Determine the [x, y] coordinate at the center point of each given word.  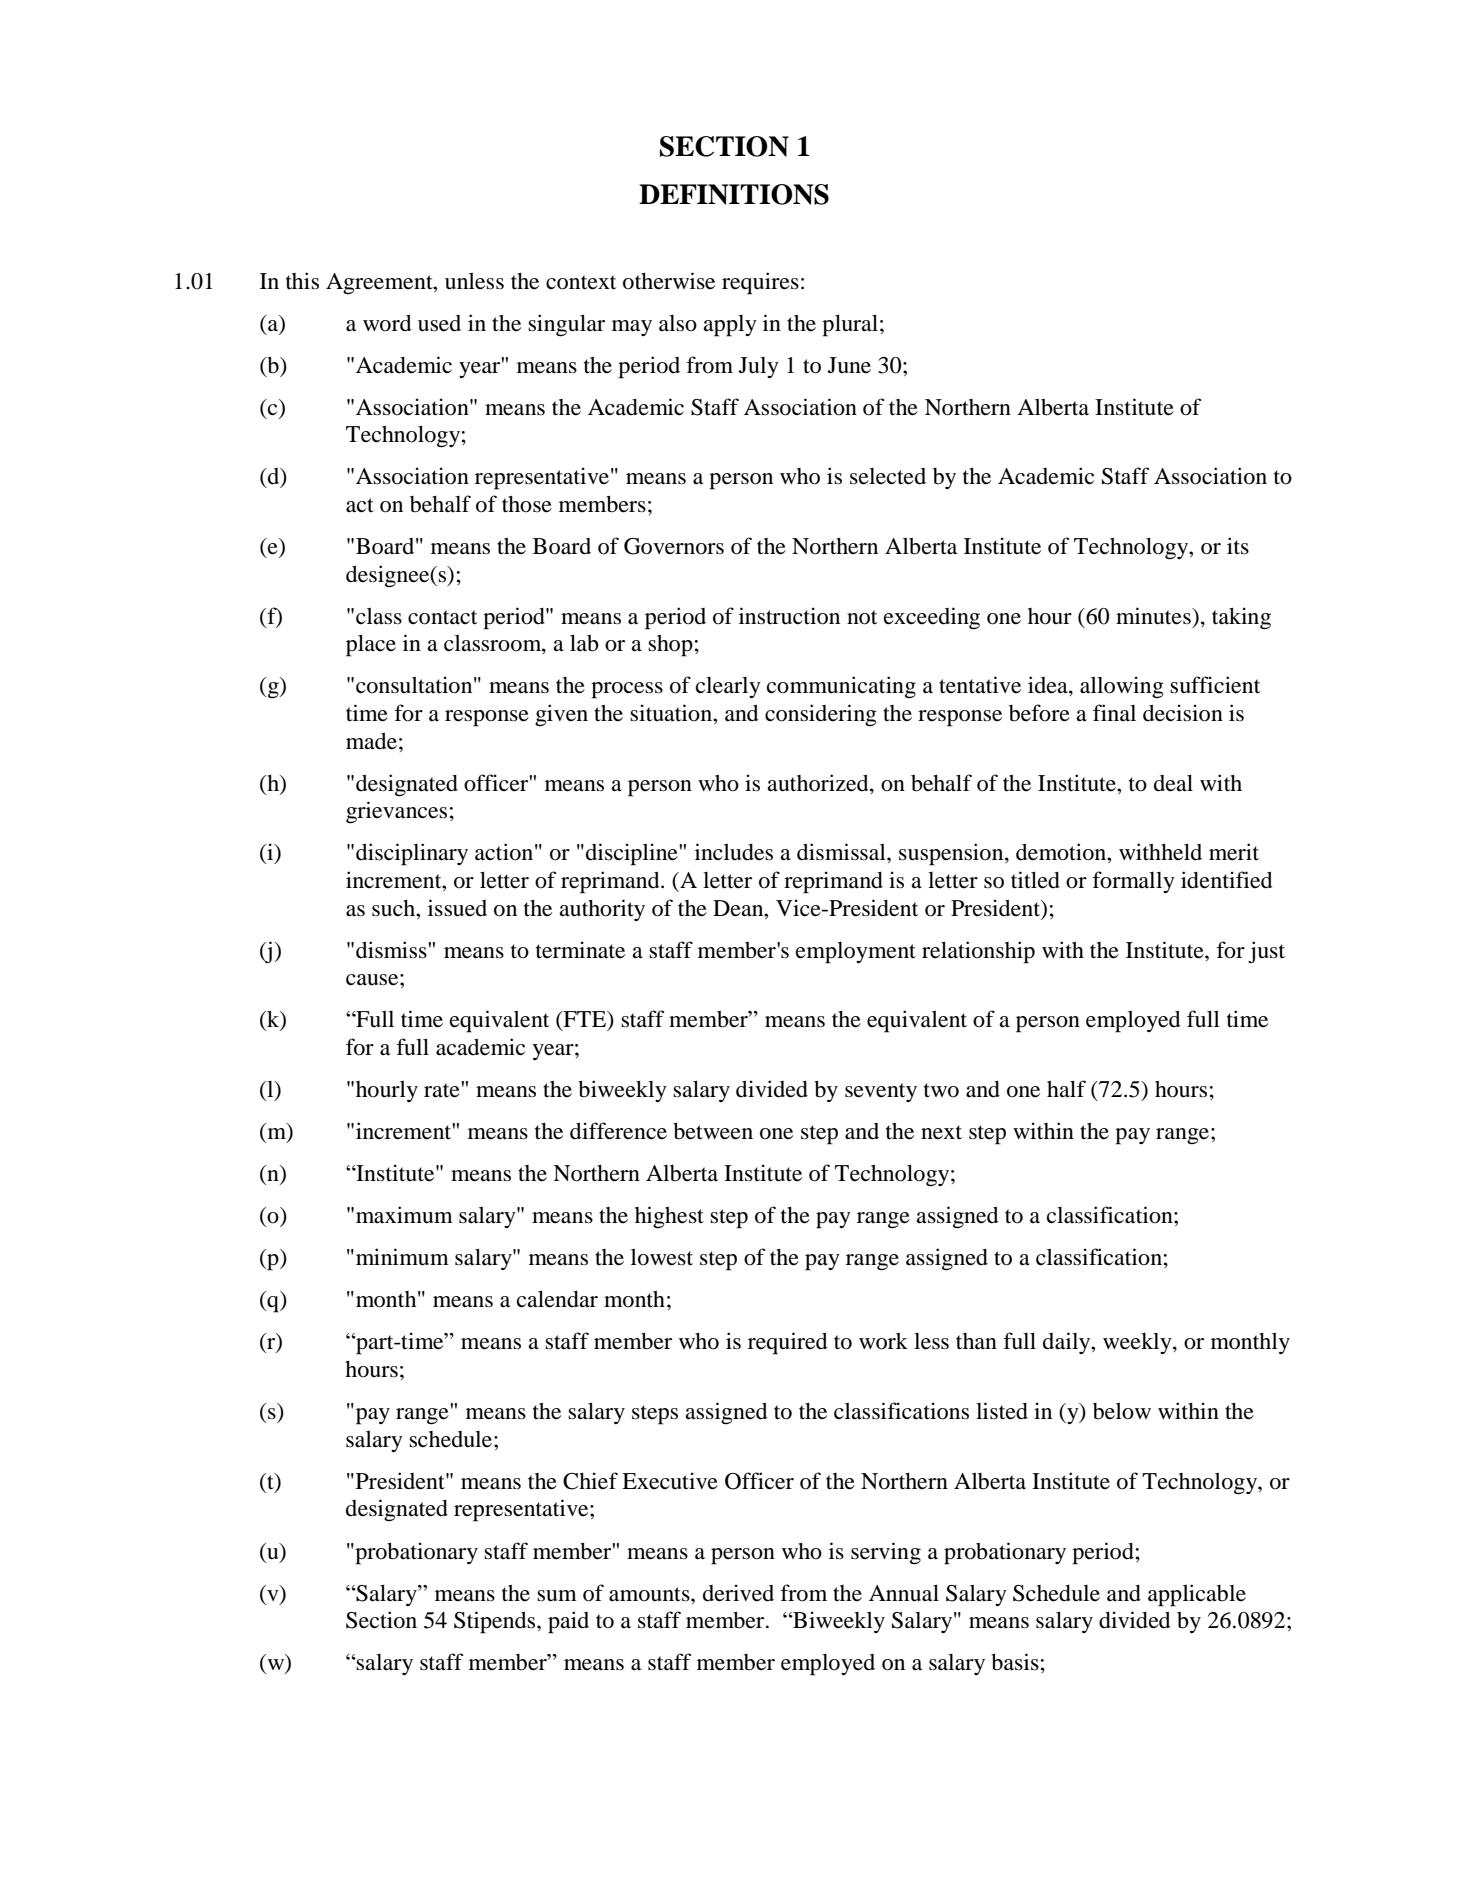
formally [1133, 882]
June [849, 365]
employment [856, 953]
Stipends [496, 1622]
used [439, 323]
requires [760, 283]
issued [457, 908]
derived [738, 1593]
